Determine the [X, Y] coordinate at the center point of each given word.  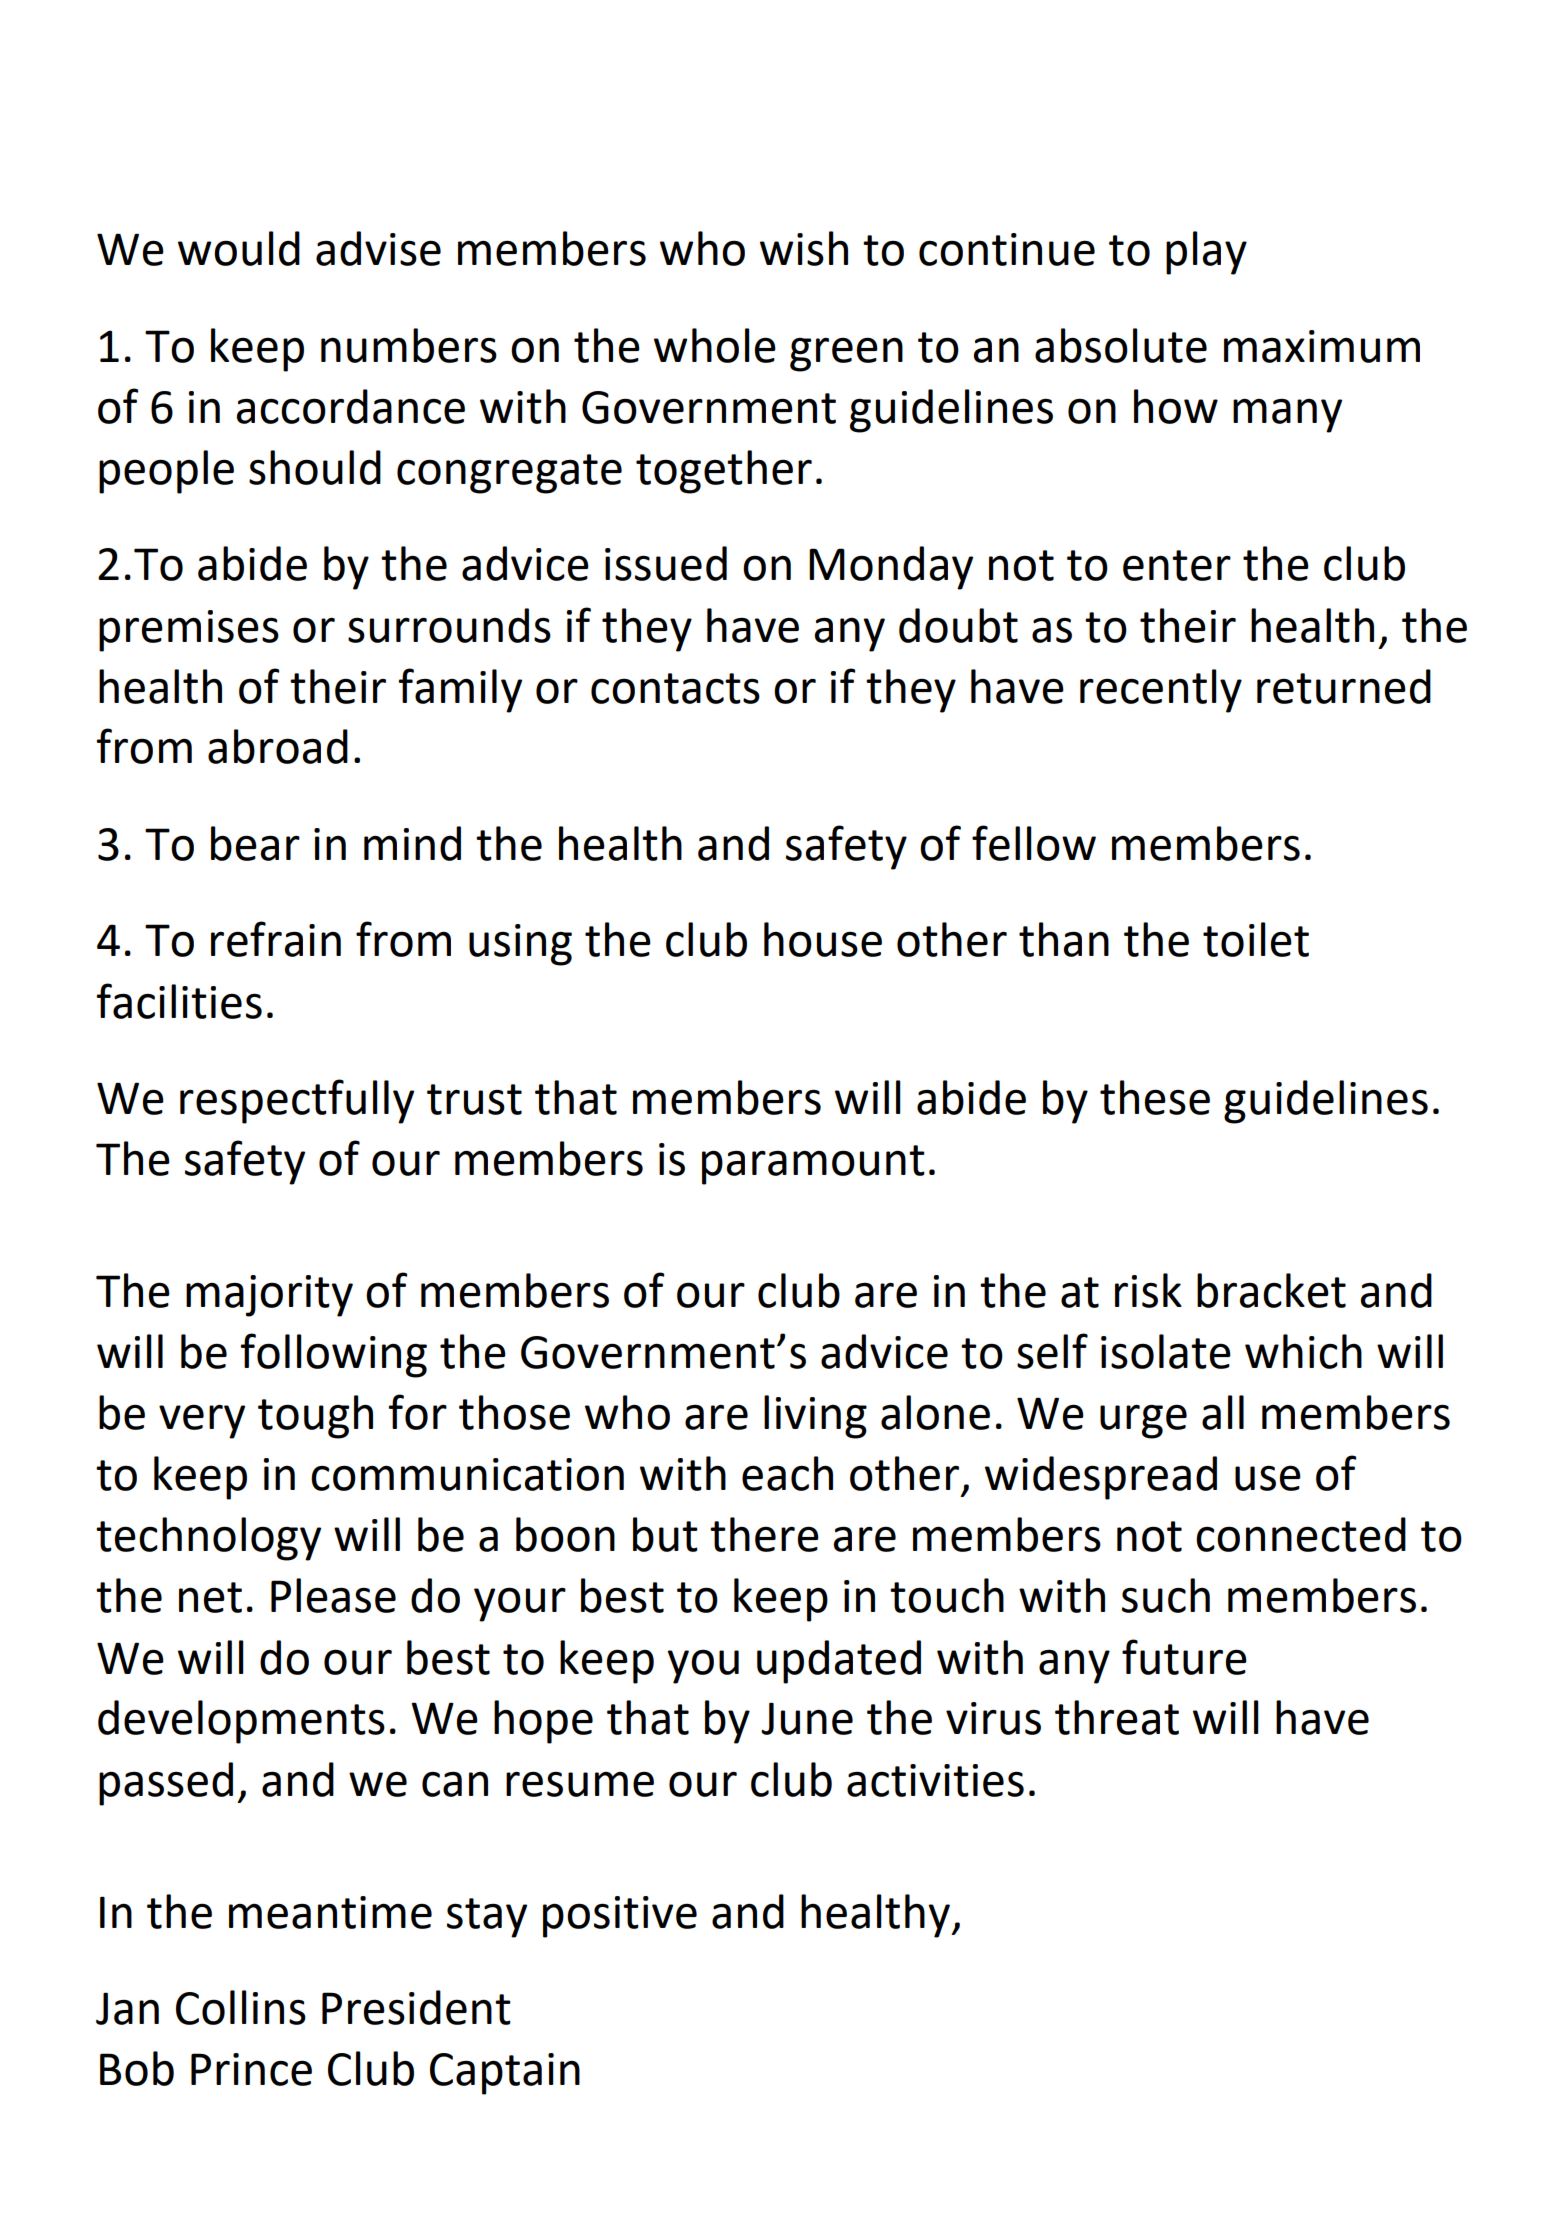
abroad [278, 746]
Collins [241, 2007]
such [1166, 1595]
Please [333, 1595]
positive [620, 1917]
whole [715, 345]
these [1155, 1097]
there [764, 1534]
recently [1161, 691]
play [1206, 253]
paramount [813, 1165]
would [239, 248]
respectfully [297, 1101]
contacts [675, 688]
